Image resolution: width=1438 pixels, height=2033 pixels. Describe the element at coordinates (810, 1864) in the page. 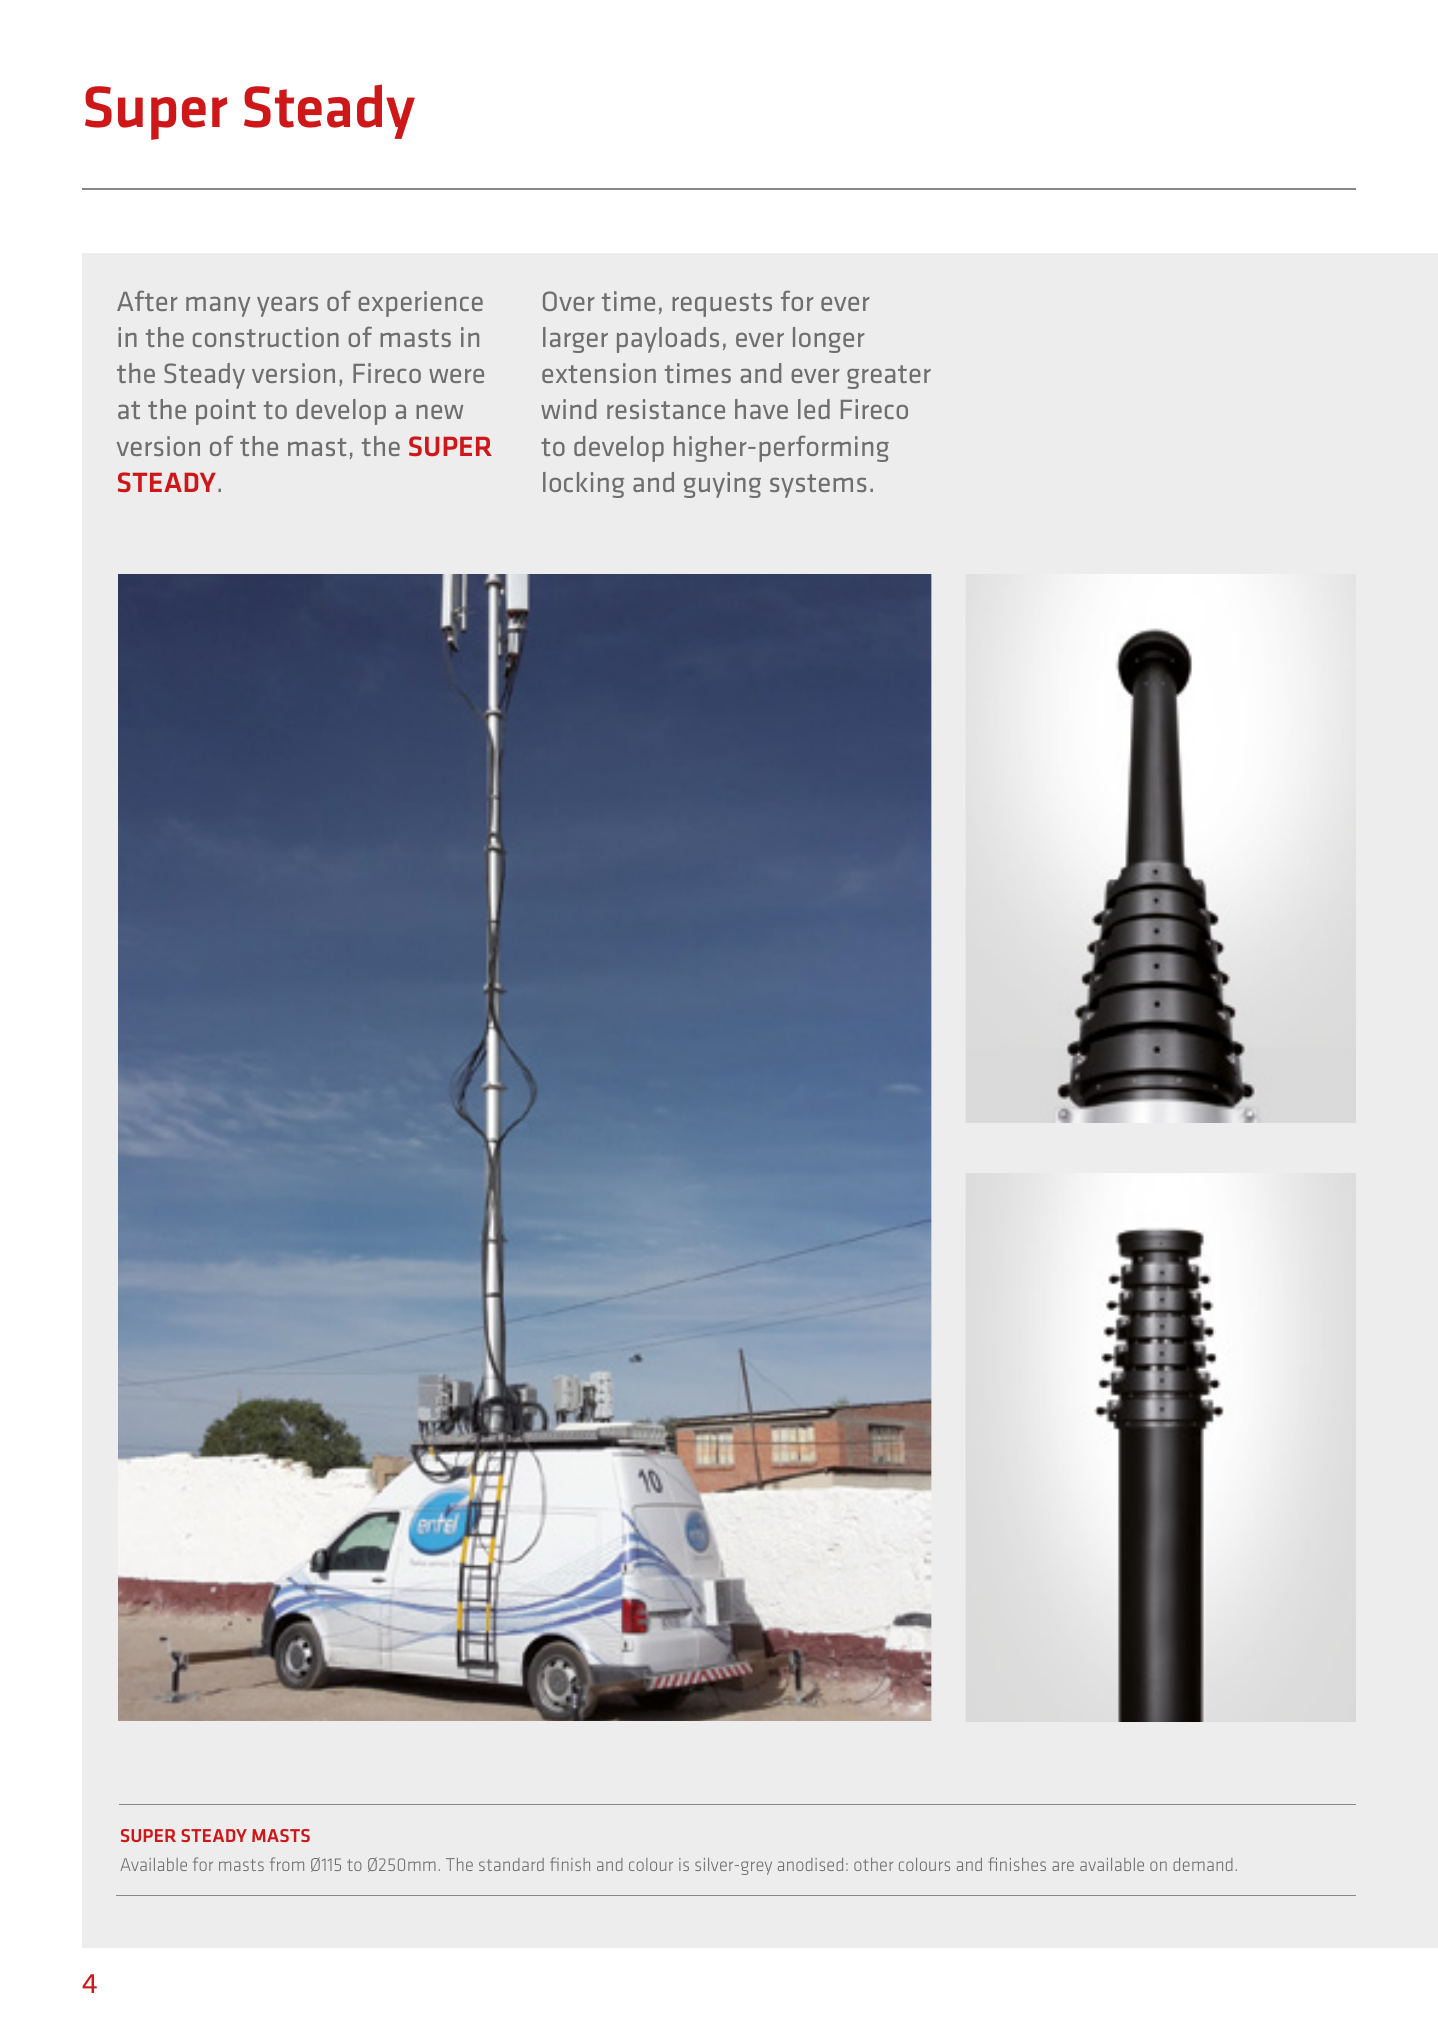

I see `anodised` at that location.
